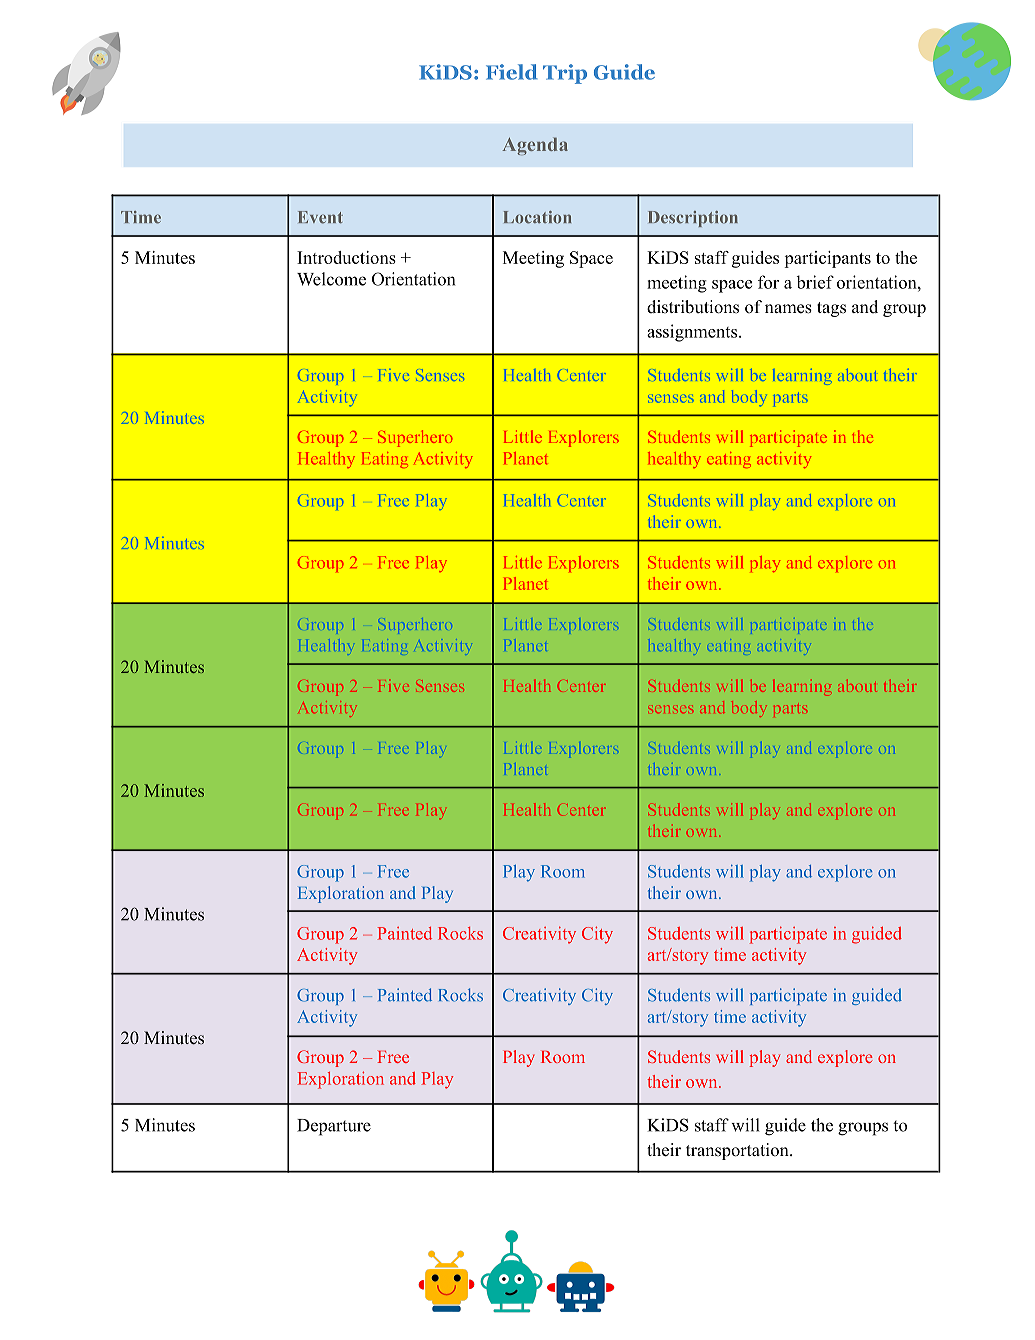 Image resolution: width=1035 pixels, height=1340 pixels. What do you see at coordinates (334, 1127) in the document?
I see `Departure` at bounding box center [334, 1127].
